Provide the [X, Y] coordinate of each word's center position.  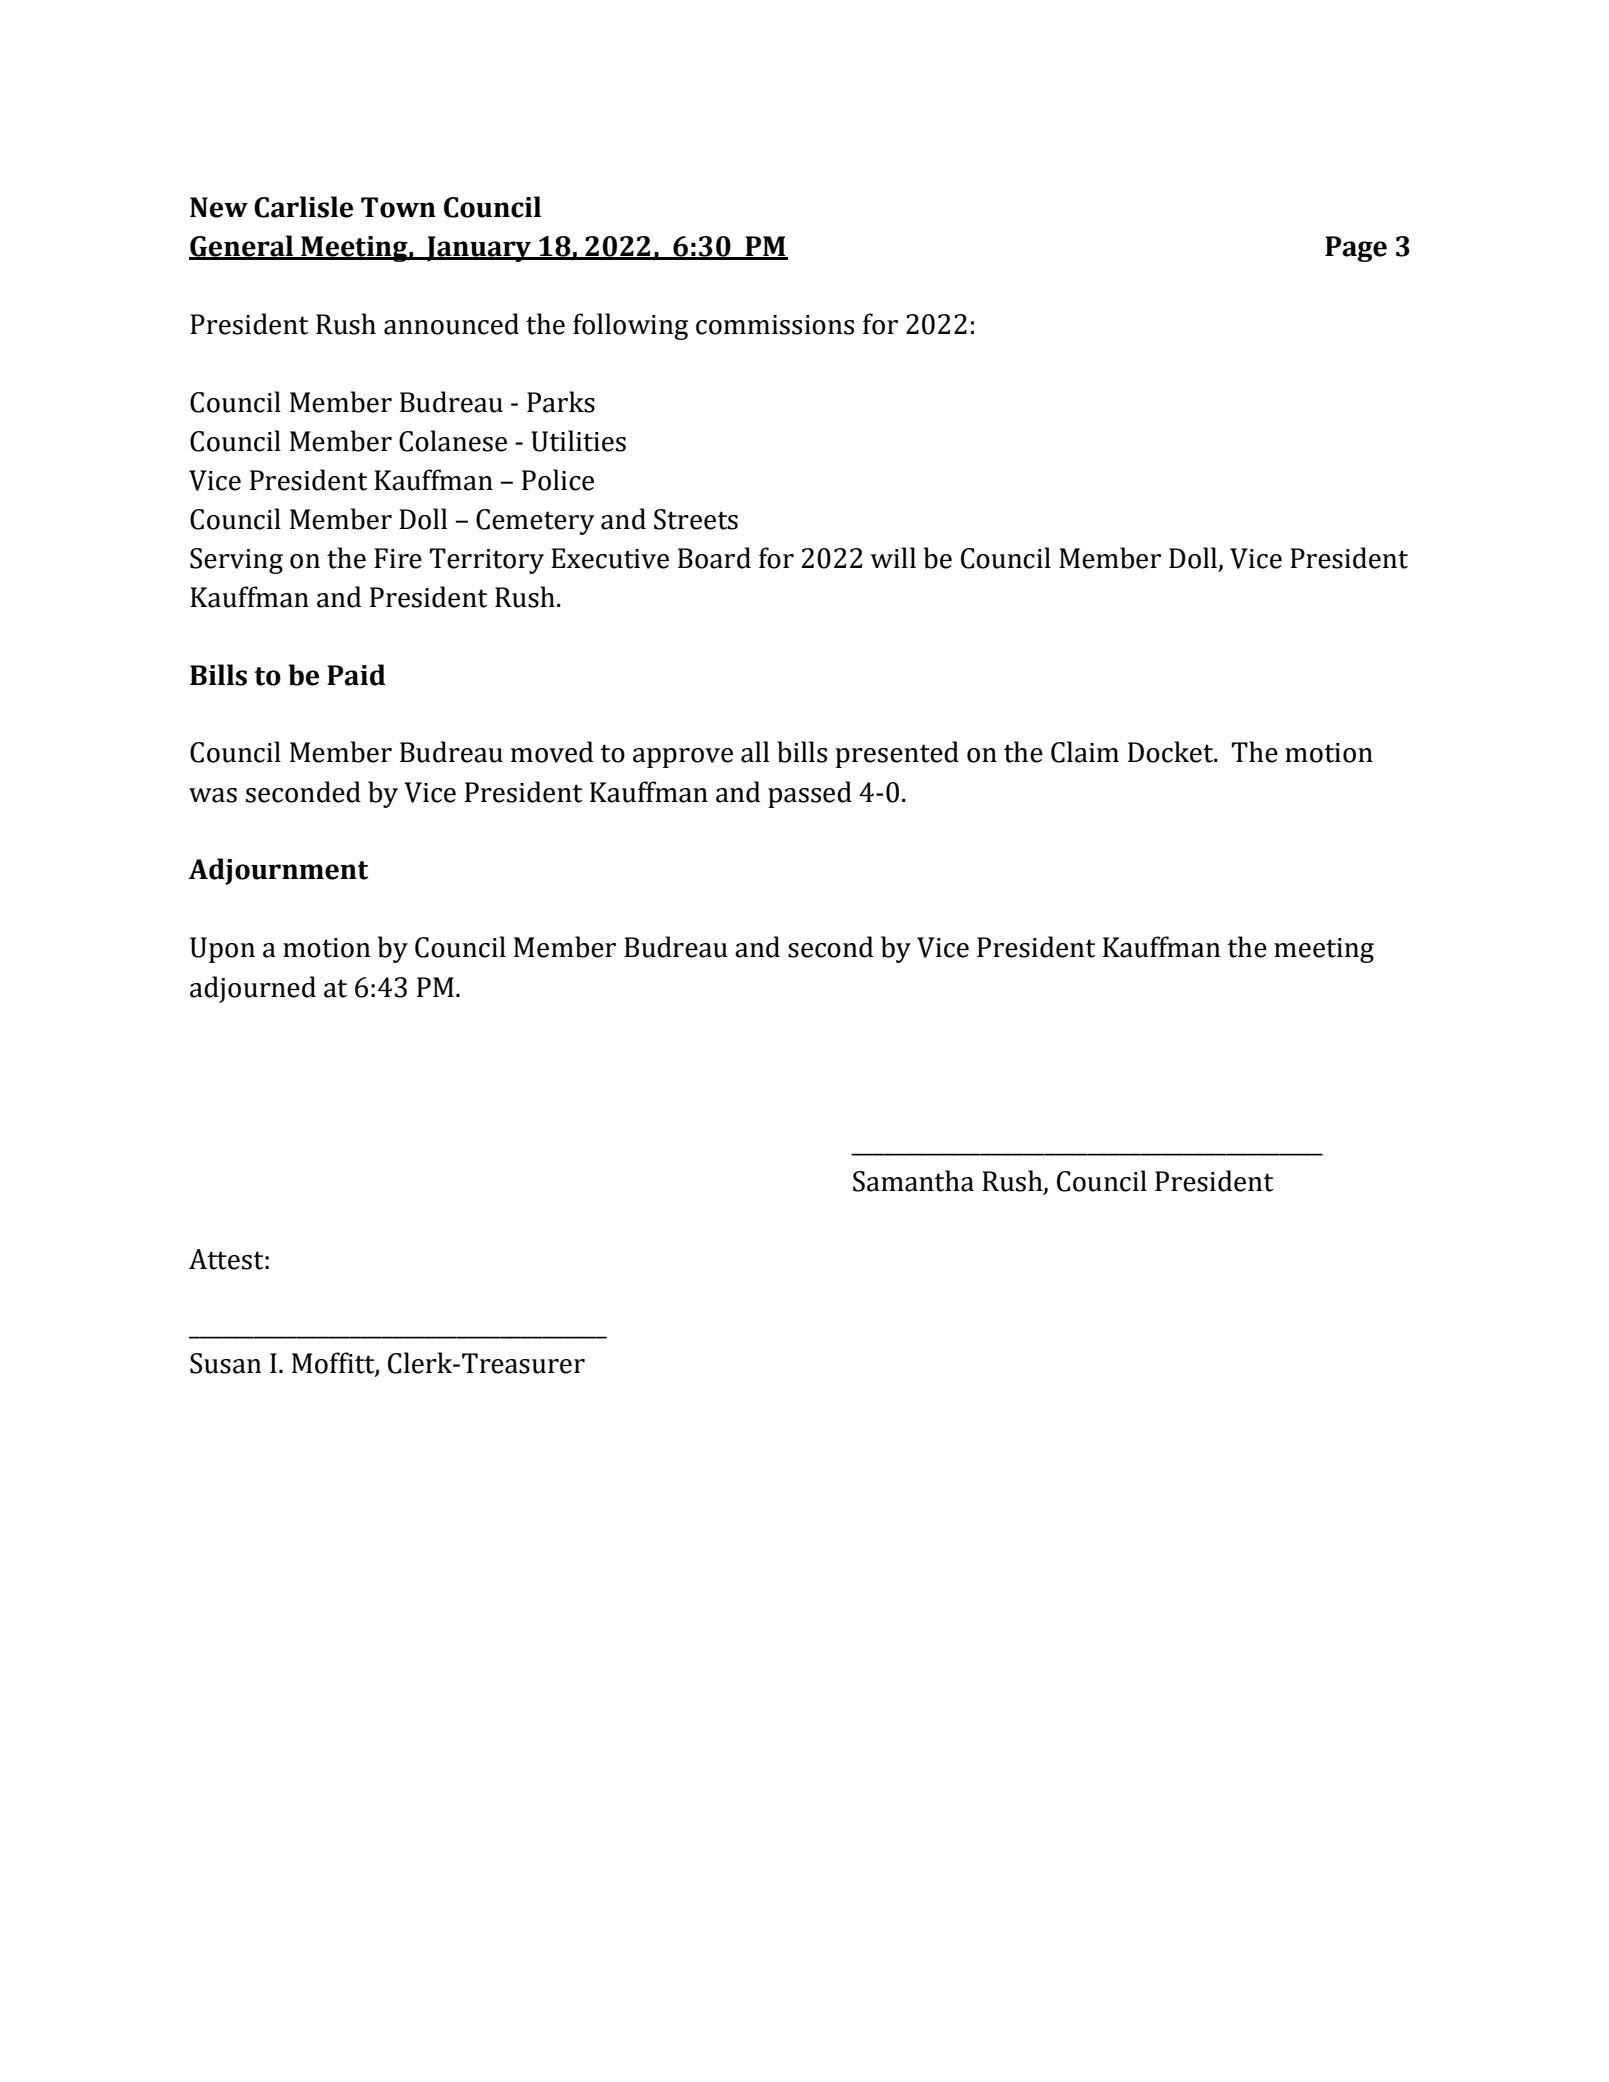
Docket [1171, 752]
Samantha [913, 1181]
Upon [222, 950]
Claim [1085, 752]
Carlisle [303, 207]
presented [897, 754]
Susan [226, 1363]
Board [714, 558]
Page [1356, 249]
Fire [398, 558]
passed [810, 794]
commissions [775, 325]
